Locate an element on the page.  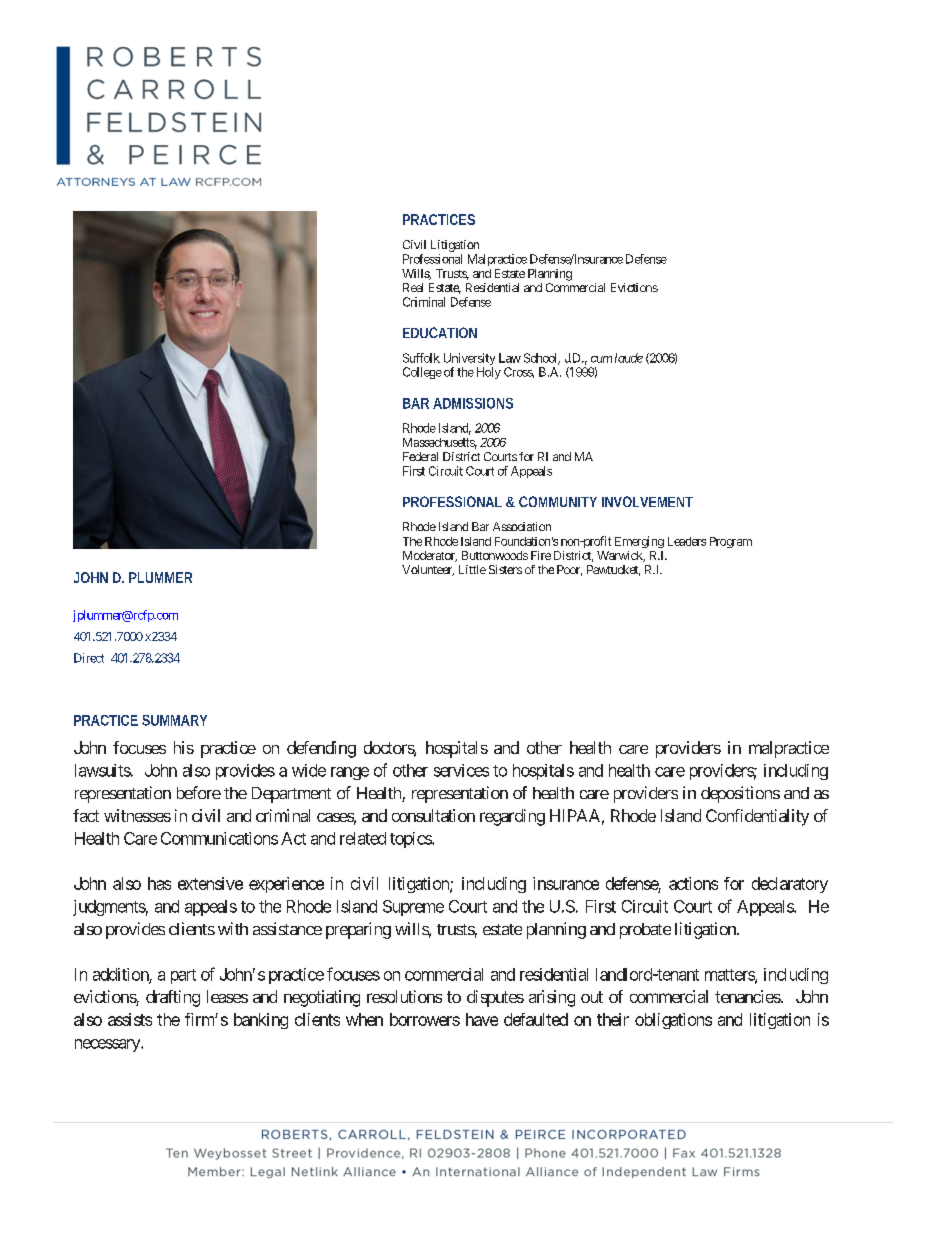
laude is located at coordinates (629, 358).
